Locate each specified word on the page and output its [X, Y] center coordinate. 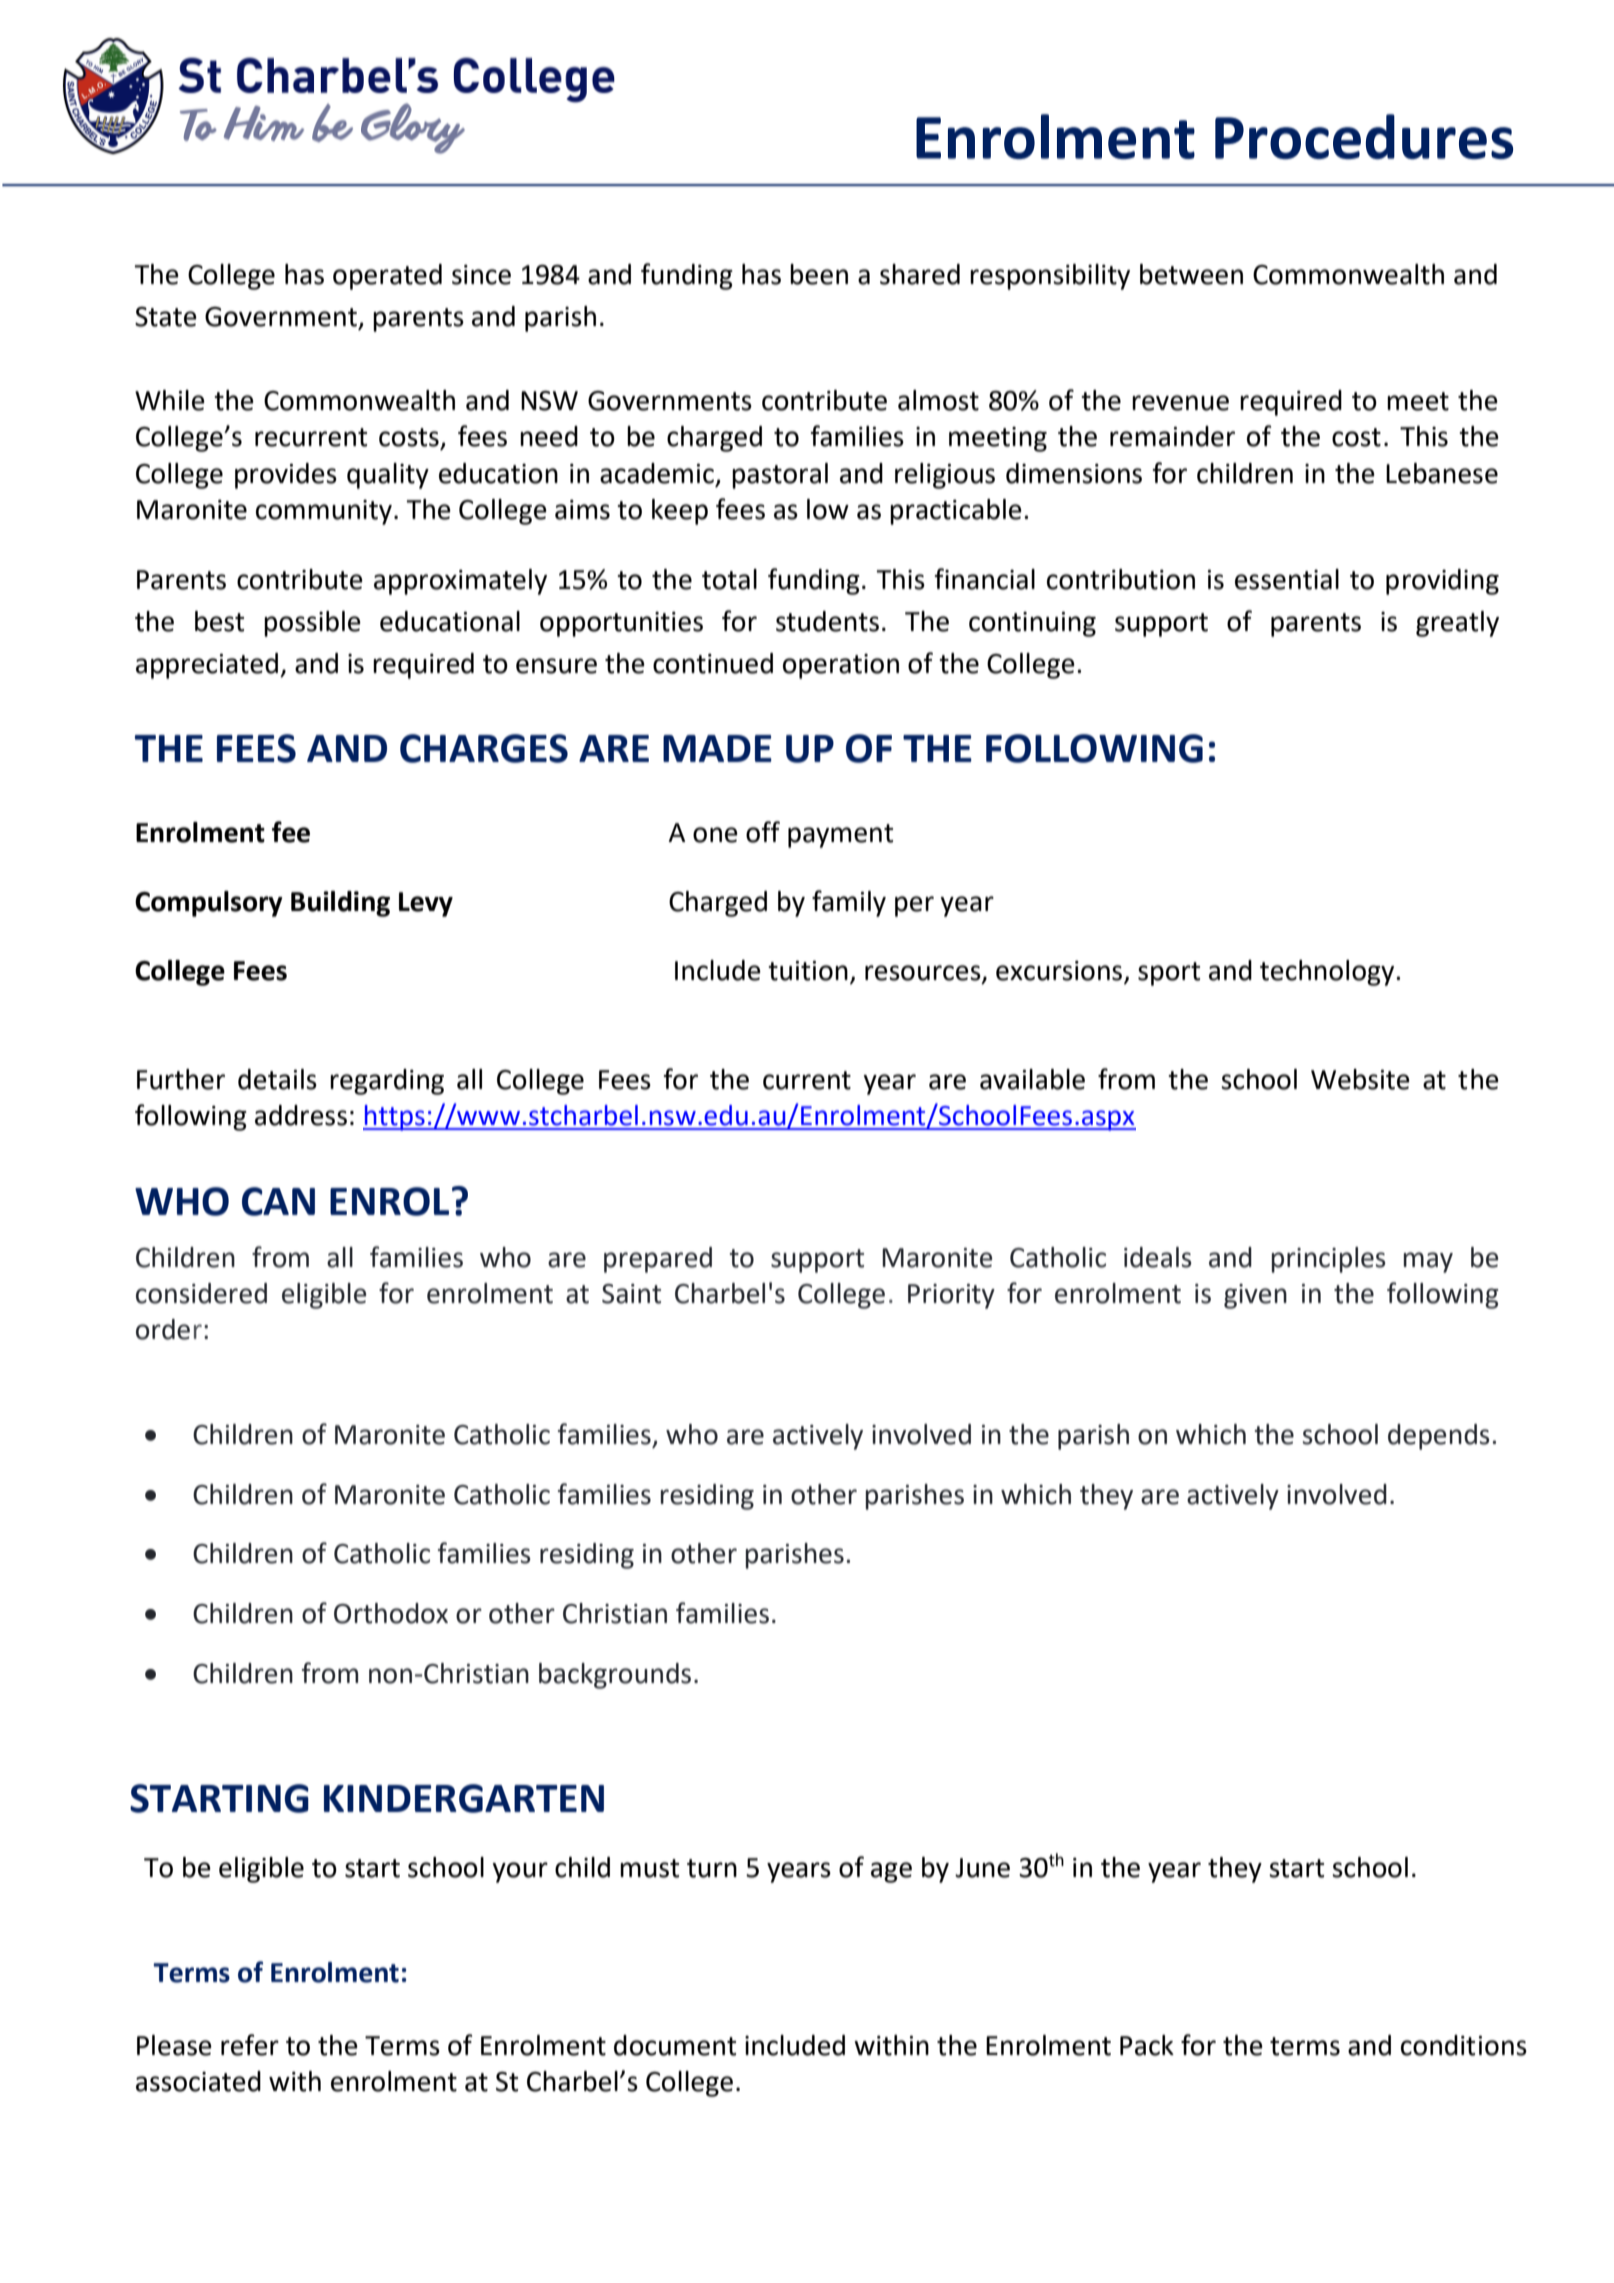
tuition [808, 971]
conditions [1464, 2045]
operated [387, 277]
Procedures [1364, 136]
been [819, 274]
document [675, 2045]
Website [1360, 1079]
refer [250, 2045]
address [301, 1115]
